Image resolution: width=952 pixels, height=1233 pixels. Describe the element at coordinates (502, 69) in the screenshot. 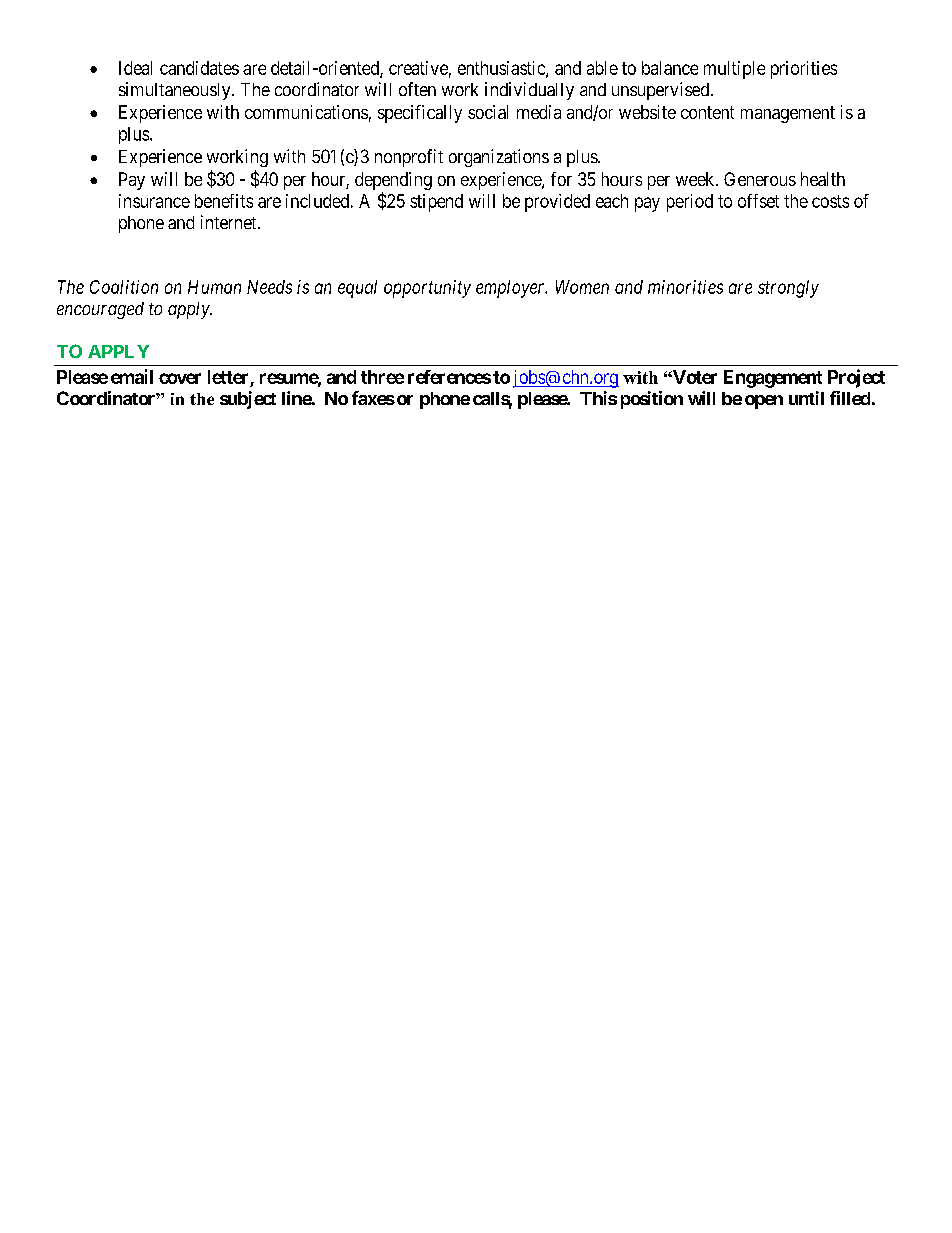

I see `enthusiastic` at that location.
